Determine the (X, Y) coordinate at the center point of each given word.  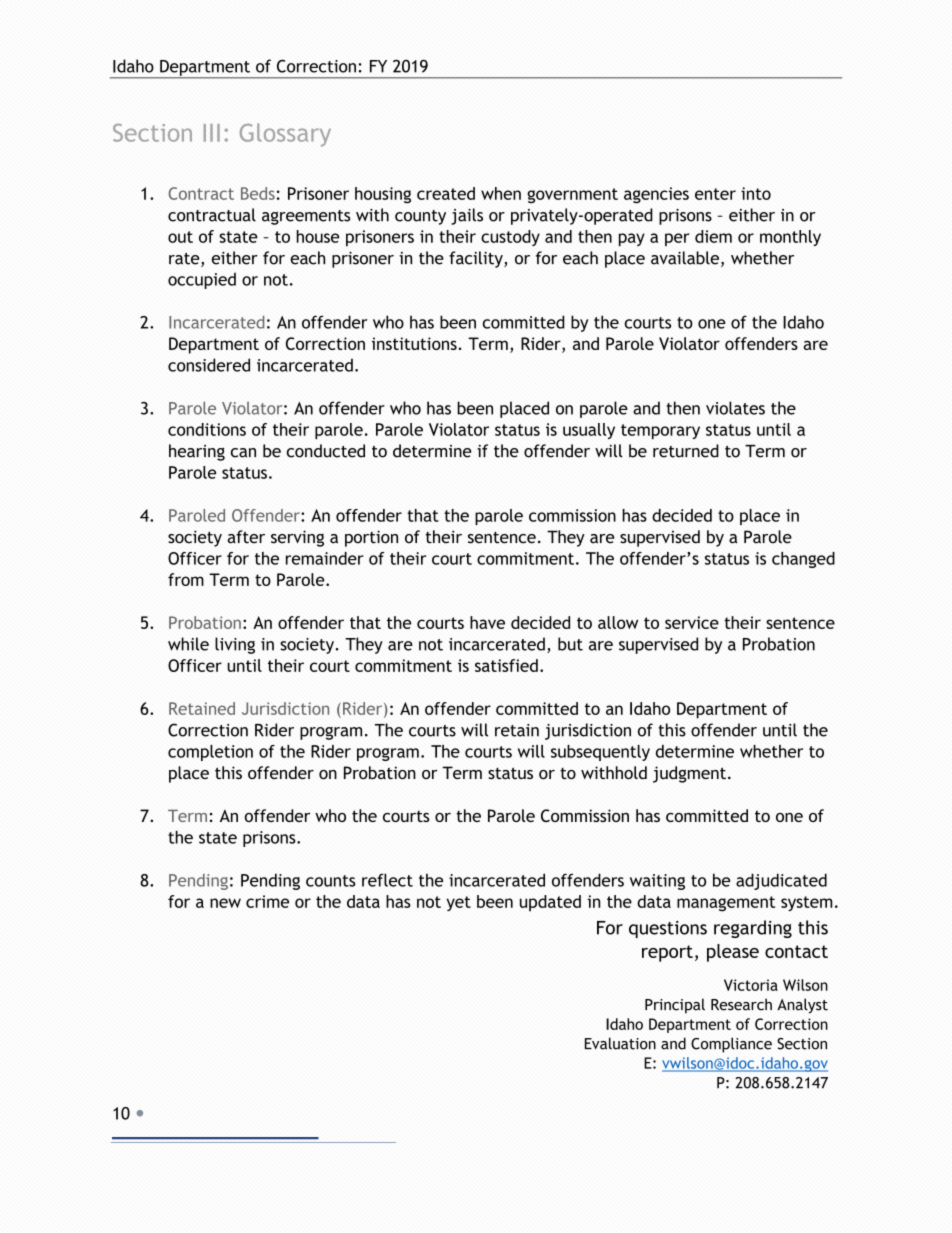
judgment (689, 774)
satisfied (506, 665)
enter (715, 194)
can (243, 453)
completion (210, 753)
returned (686, 451)
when (501, 193)
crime (267, 901)
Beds (258, 193)
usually (589, 431)
